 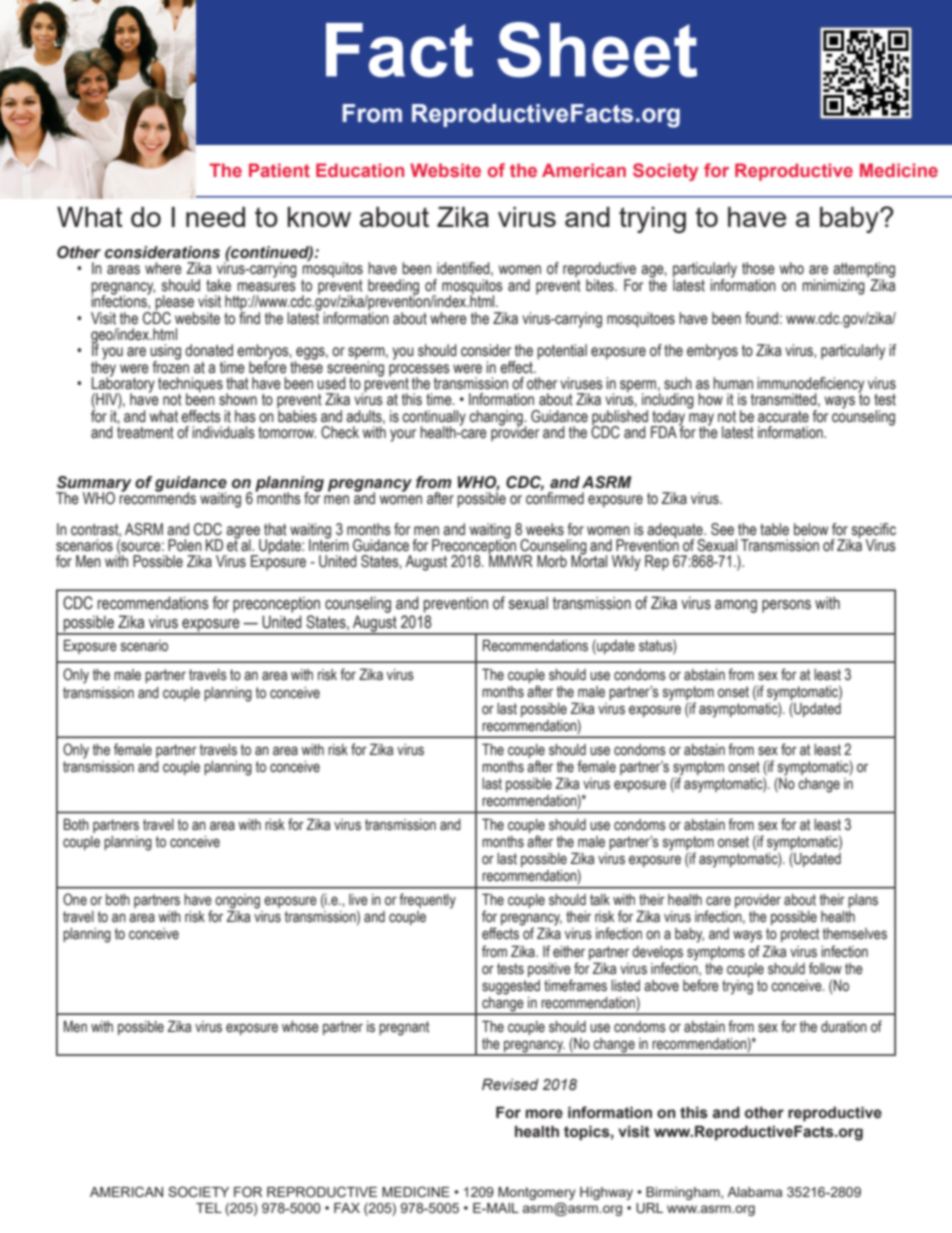 What do you see at coordinates (209, 1208) in the screenshot?
I see `TEL` at bounding box center [209, 1208].
